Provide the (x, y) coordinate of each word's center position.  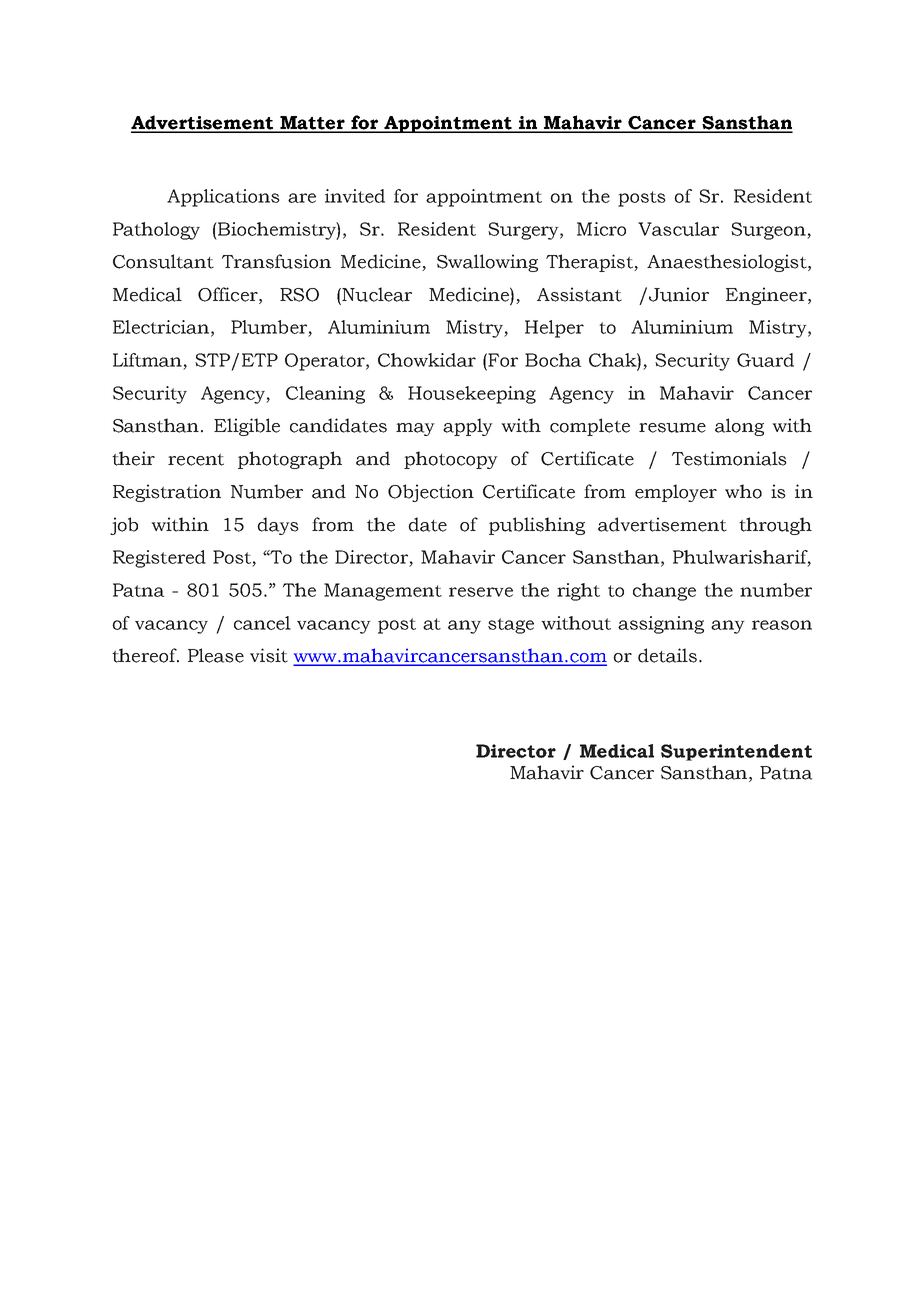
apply (468, 427)
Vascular (678, 229)
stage (511, 626)
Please (216, 655)
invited (355, 196)
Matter (312, 124)
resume (672, 428)
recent (196, 460)
